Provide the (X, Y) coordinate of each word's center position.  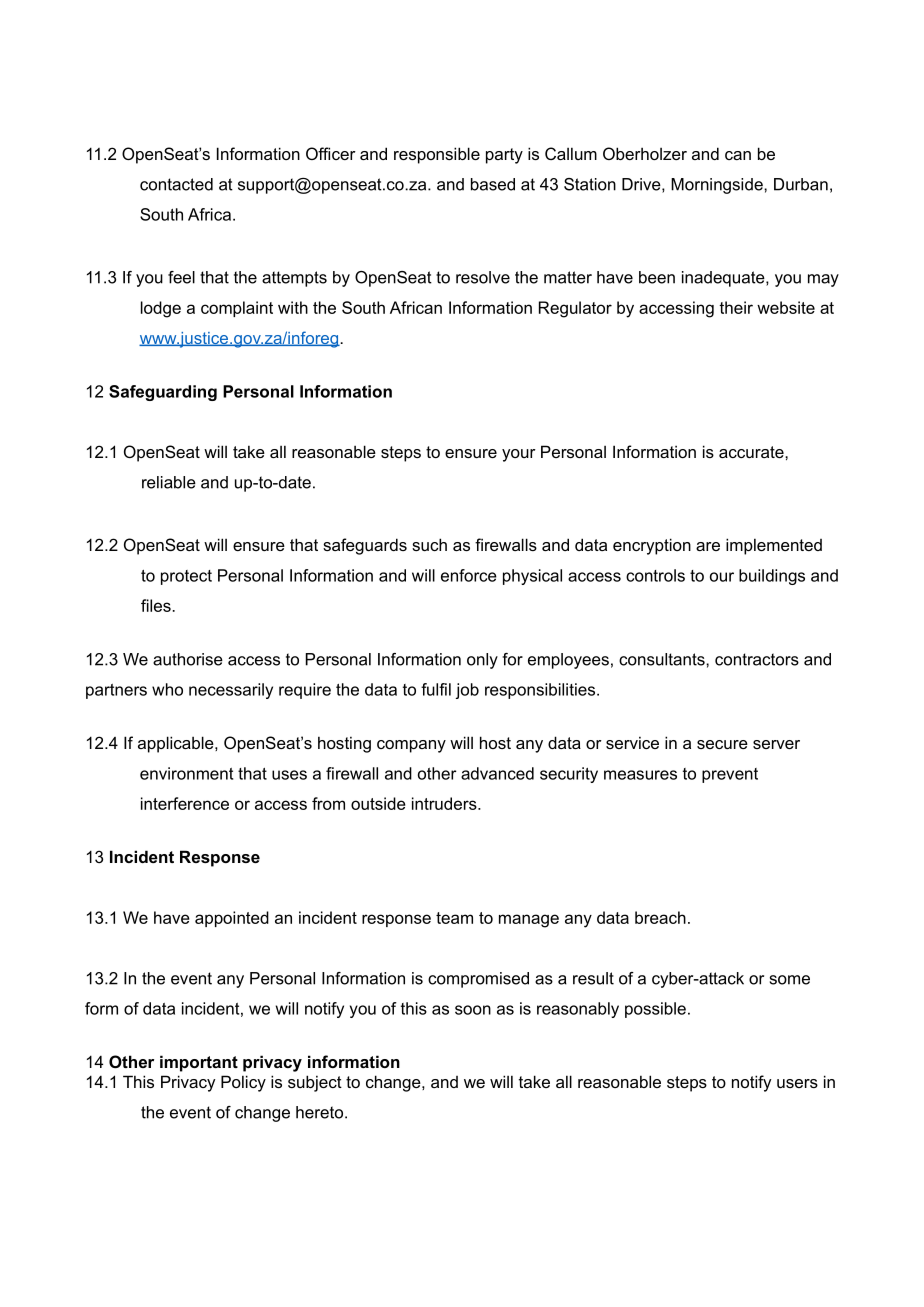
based (493, 184)
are (708, 546)
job (467, 691)
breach (660, 917)
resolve (483, 277)
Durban (801, 184)
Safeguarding (163, 393)
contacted (176, 184)
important (199, 1063)
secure (722, 744)
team (454, 918)
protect (186, 577)
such (429, 544)
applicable (177, 744)
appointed (232, 919)
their (736, 307)
